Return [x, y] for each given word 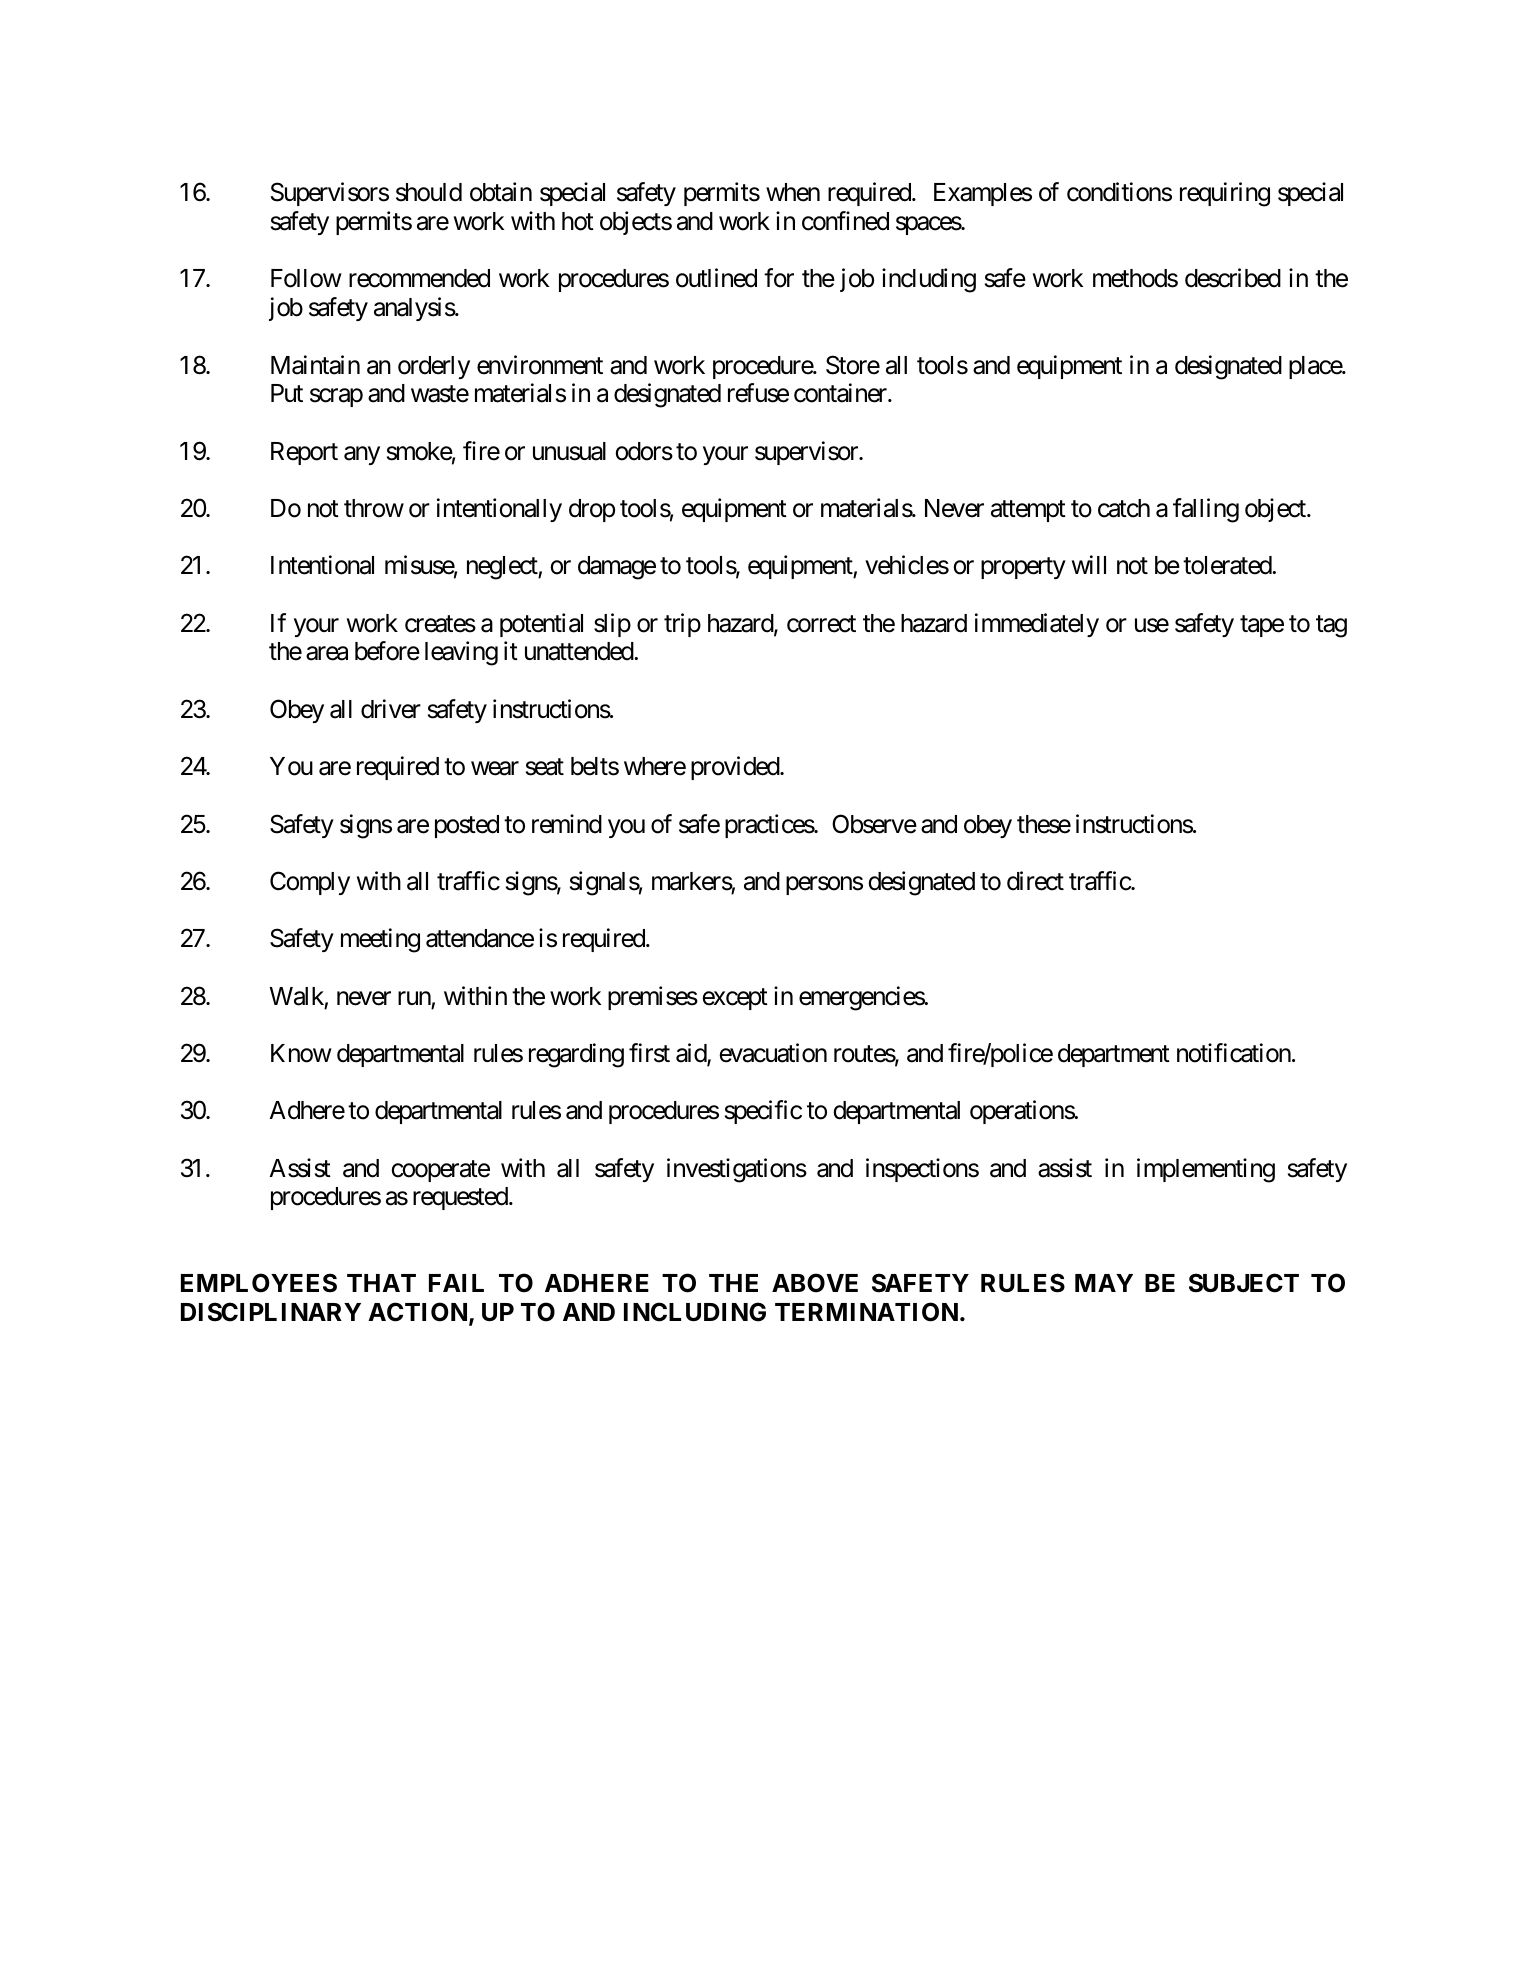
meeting [380, 940]
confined [845, 221]
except [735, 999]
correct [821, 624]
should [429, 192]
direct [1035, 881]
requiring [1225, 195]
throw [374, 508]
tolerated [1228, 565]
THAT [381, 1283]
